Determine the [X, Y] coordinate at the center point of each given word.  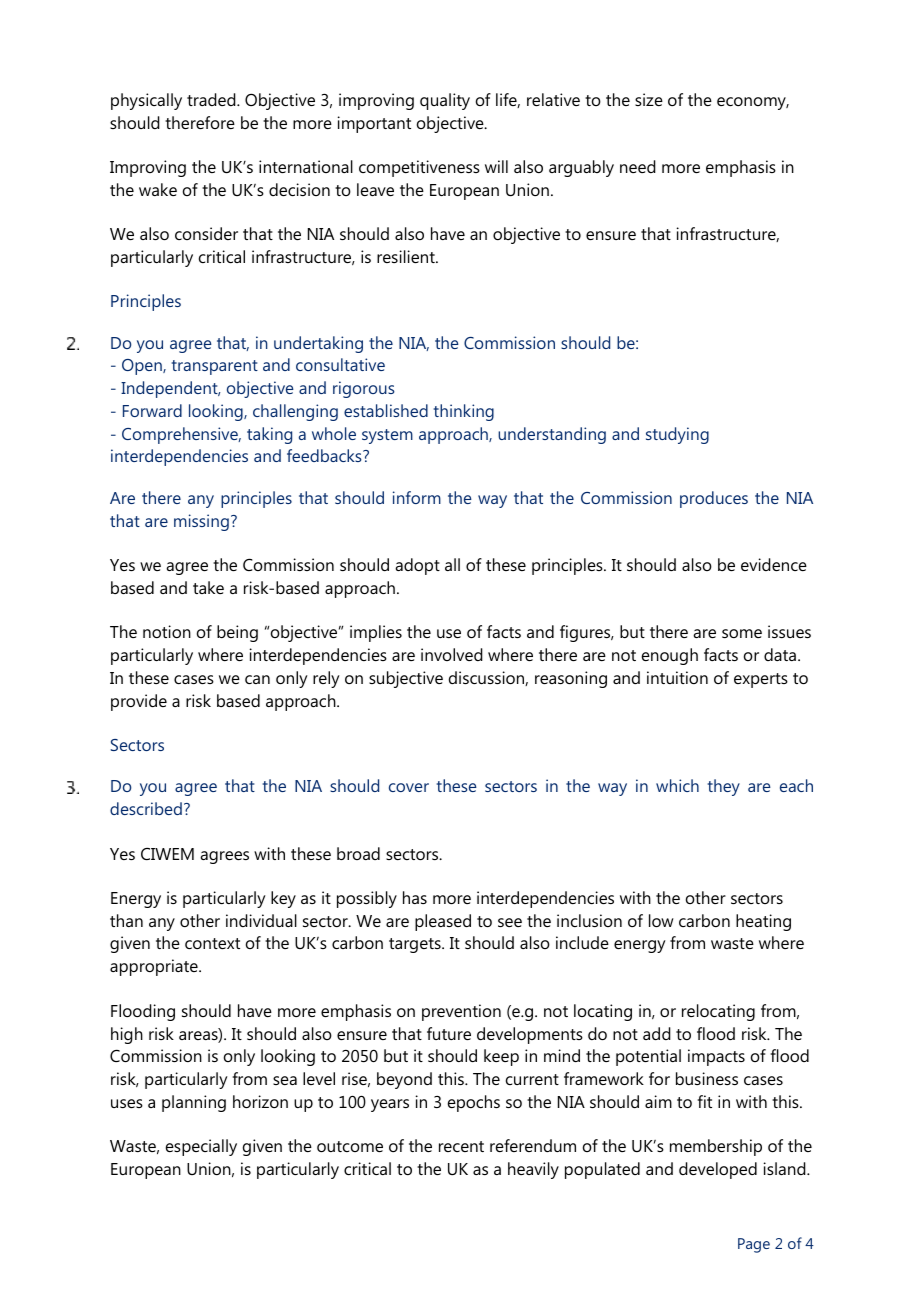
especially [201, 1147]
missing [201, 522]
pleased [443, 922]
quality [445, 101]
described [146, 808]
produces [714, 499]
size [649, 99]
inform [417, 497]
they [724, 787]
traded [212, 99]
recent [461, 1146]
